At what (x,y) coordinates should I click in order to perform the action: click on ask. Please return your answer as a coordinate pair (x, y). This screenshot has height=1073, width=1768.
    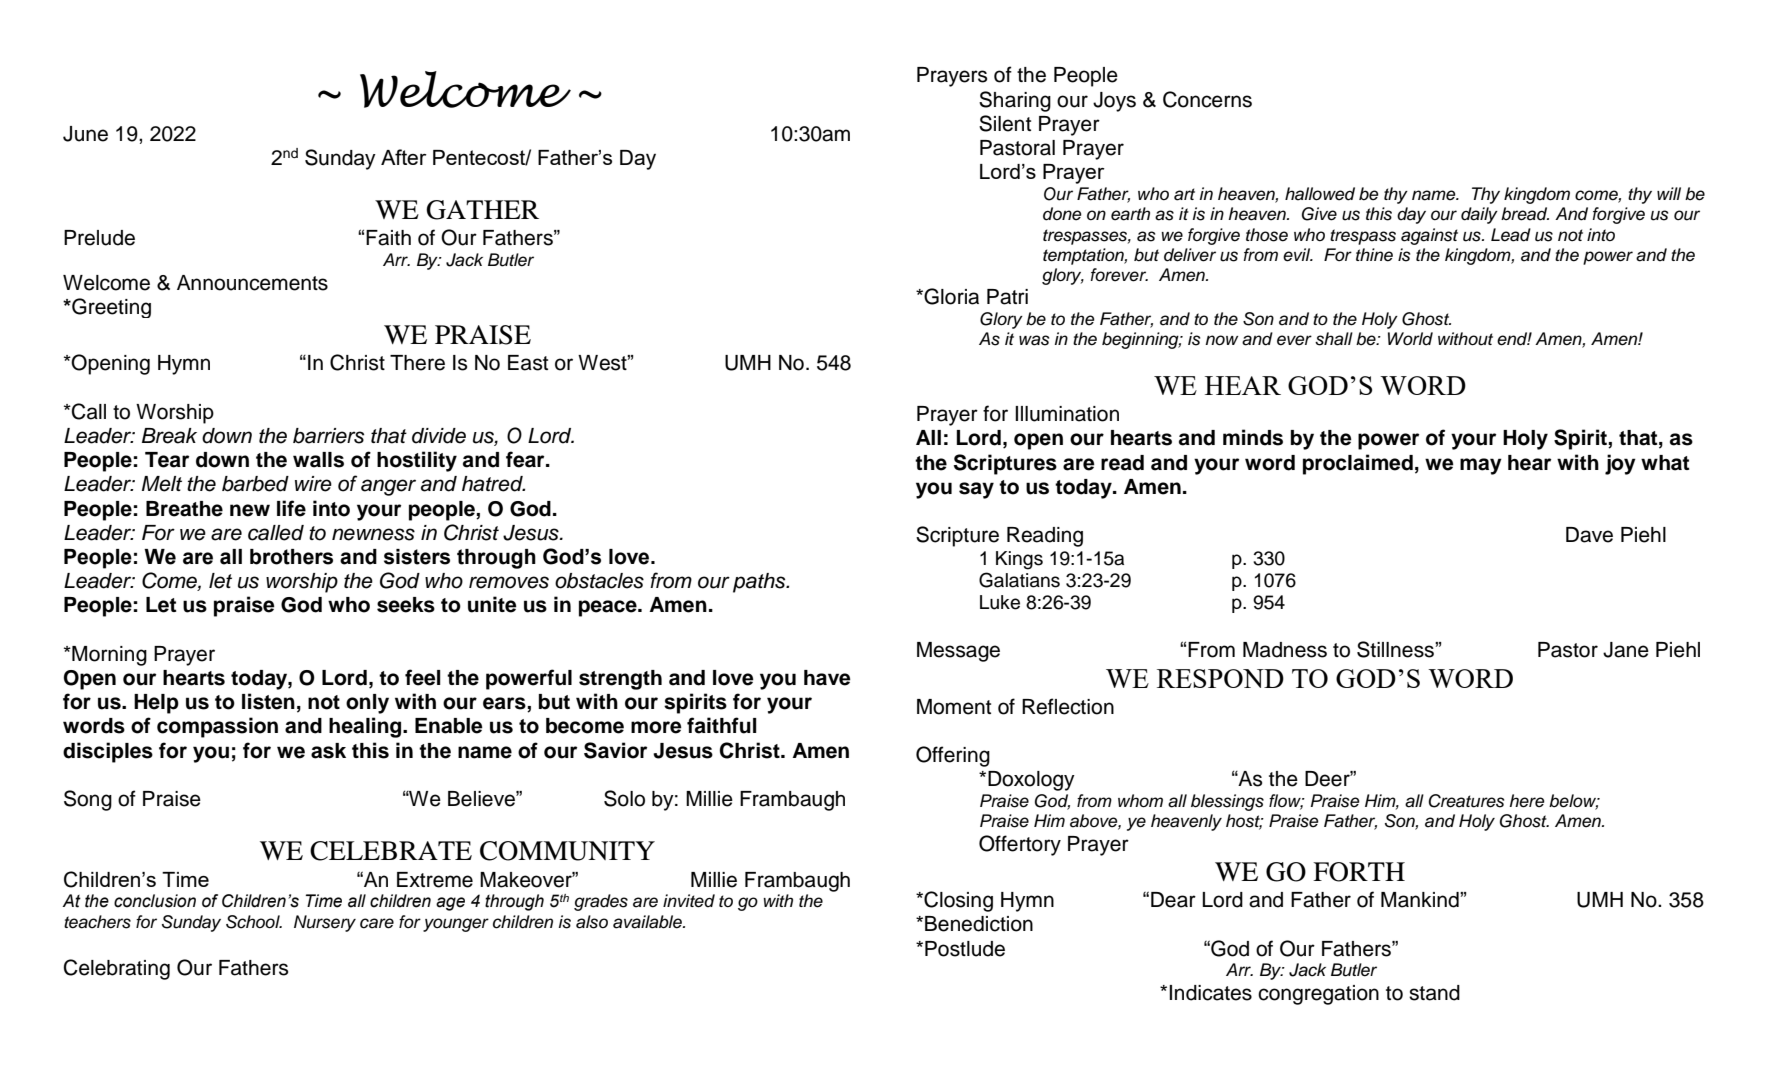
    Looking at the image, I should click on (328, 751).
